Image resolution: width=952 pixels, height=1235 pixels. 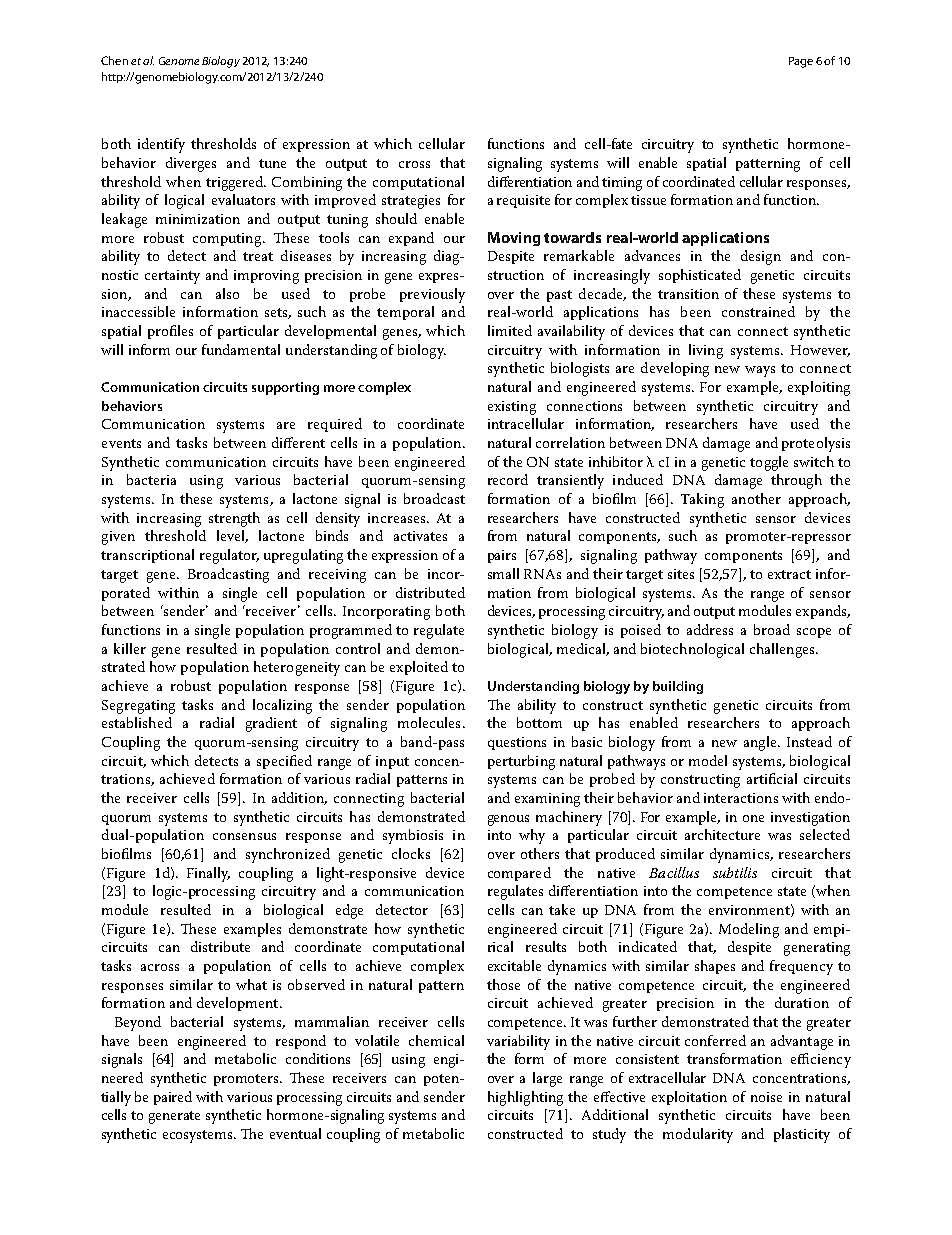 What do you see at coordinates (766, 1097) in the page?
I see `noise` at bounding box center [766, 1097].
